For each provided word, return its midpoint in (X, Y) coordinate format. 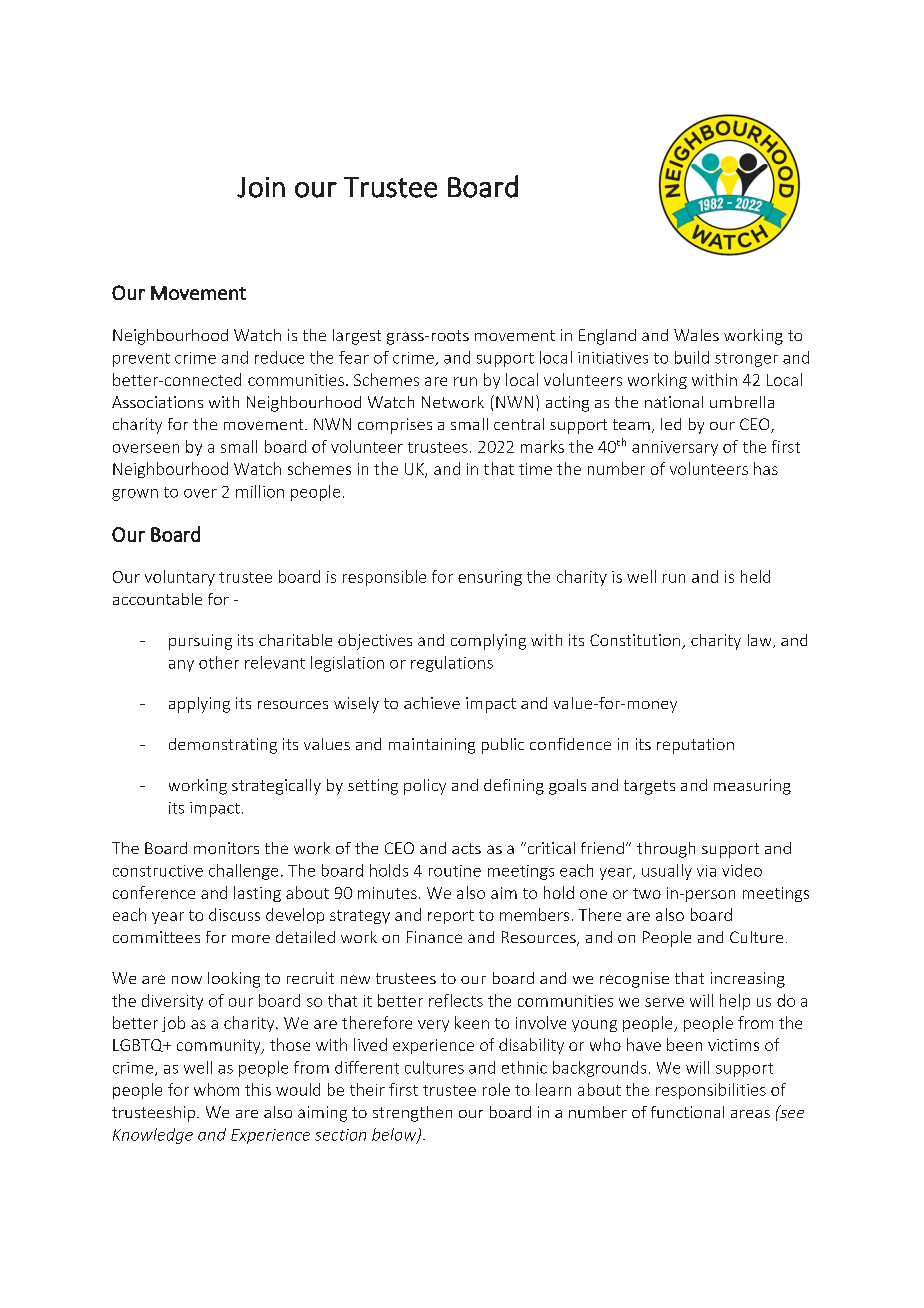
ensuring (490, 578)
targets (649, 787)
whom (216, 1089)
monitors (226, 848)
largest (357, 337)
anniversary (675, 448)
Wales (696, 335)
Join (261, 187)
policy (425, 787)
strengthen (412, 1114)
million (260, 491)
